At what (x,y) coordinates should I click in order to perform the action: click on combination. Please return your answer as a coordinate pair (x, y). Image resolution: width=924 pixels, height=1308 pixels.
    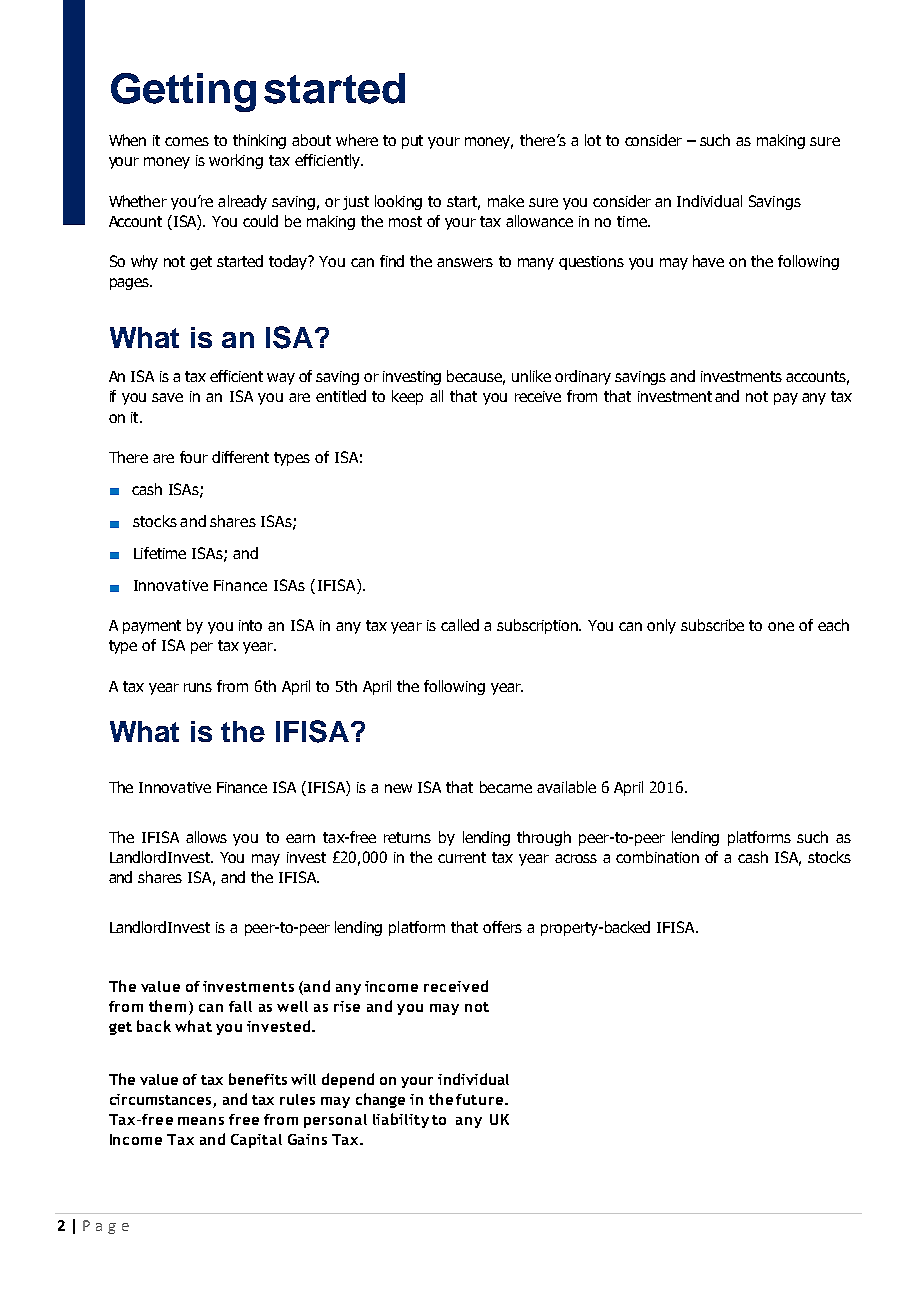
    Looking at the image, I should click on (657, 857).
